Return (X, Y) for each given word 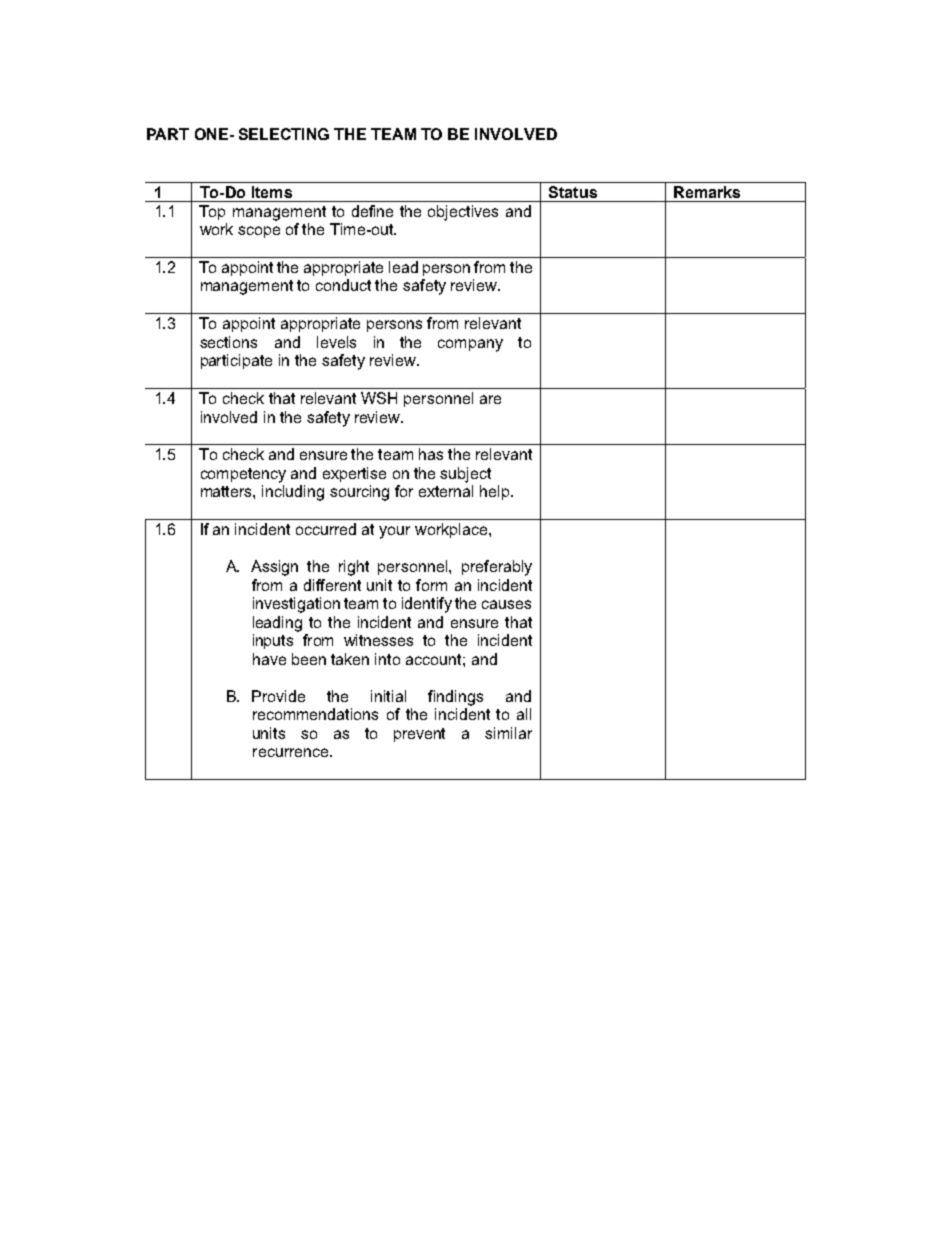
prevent (419, 735)
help (496, 492)
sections (228, 342)
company (470, 345)
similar (508, 733)
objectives (463, 213)
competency (243, 475)
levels (336, 342)
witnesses (378, 640)
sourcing (359, 493)
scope (259, 232)
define (372, 211)
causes (506, 604)
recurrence (292, 752)
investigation (296, 605)
